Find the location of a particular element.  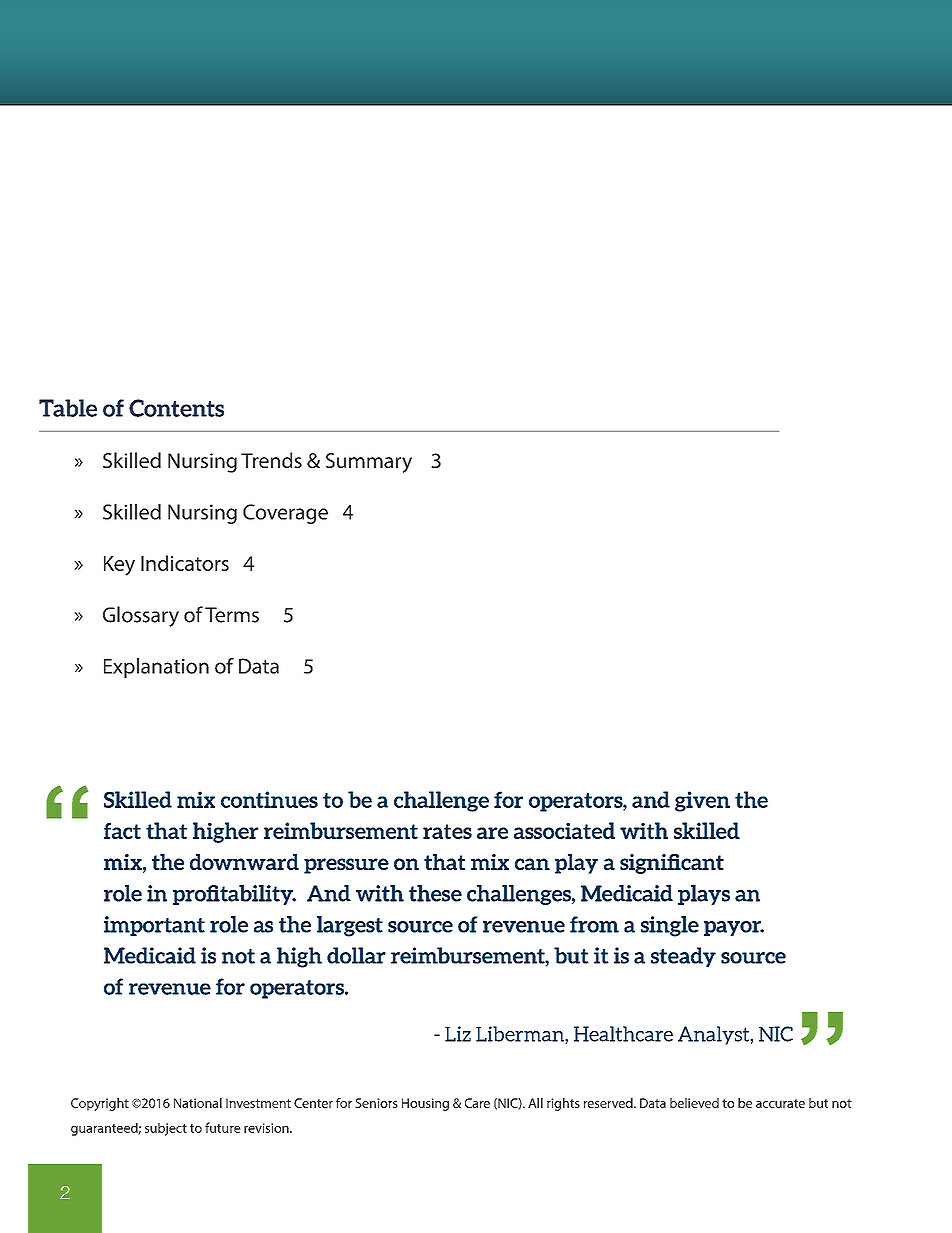

subject is located at coordinates (166, 1129).
